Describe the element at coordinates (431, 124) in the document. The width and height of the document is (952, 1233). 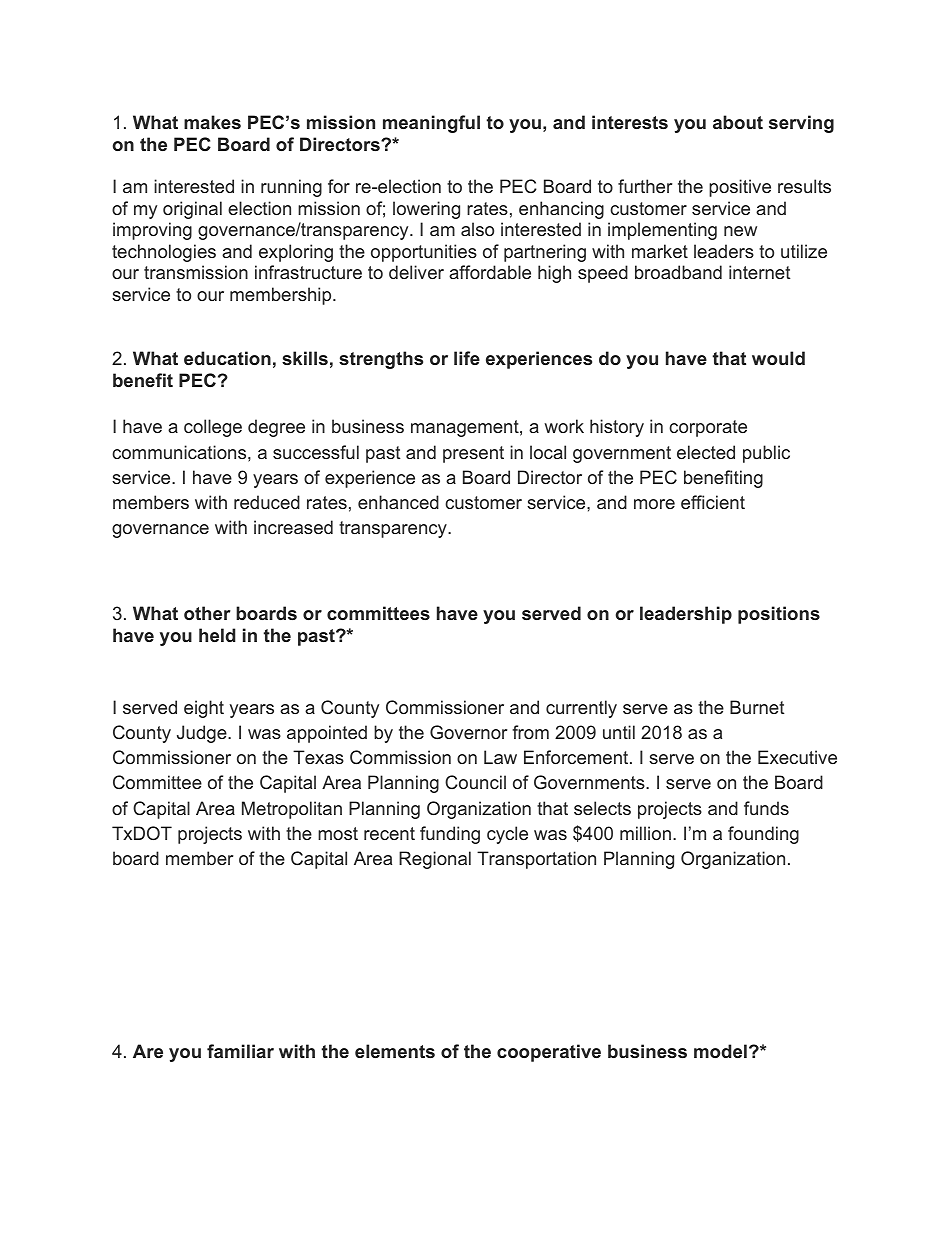
I see `meaningful` at that location.
